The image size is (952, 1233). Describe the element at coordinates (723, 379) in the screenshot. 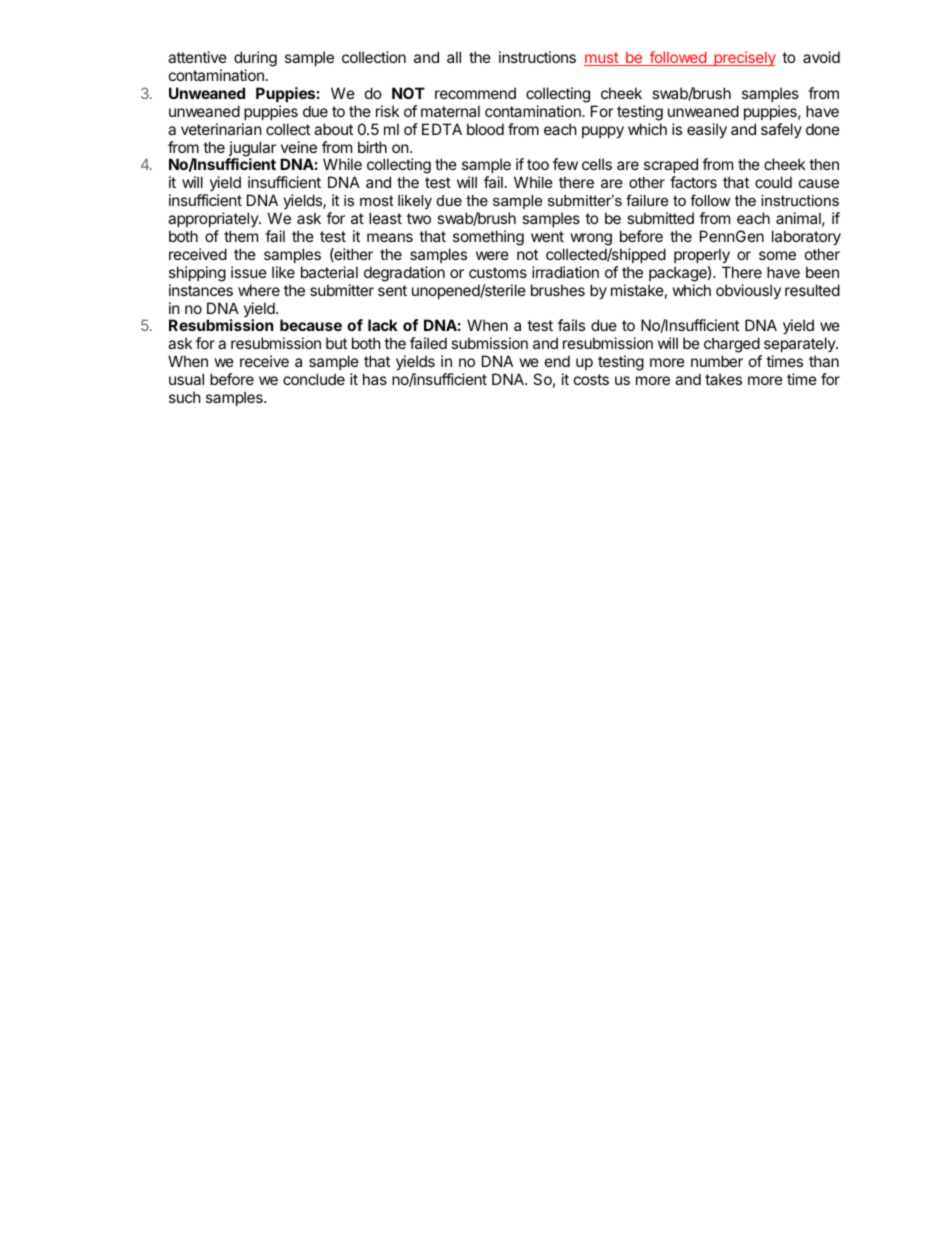

I see `takes` at that location.
